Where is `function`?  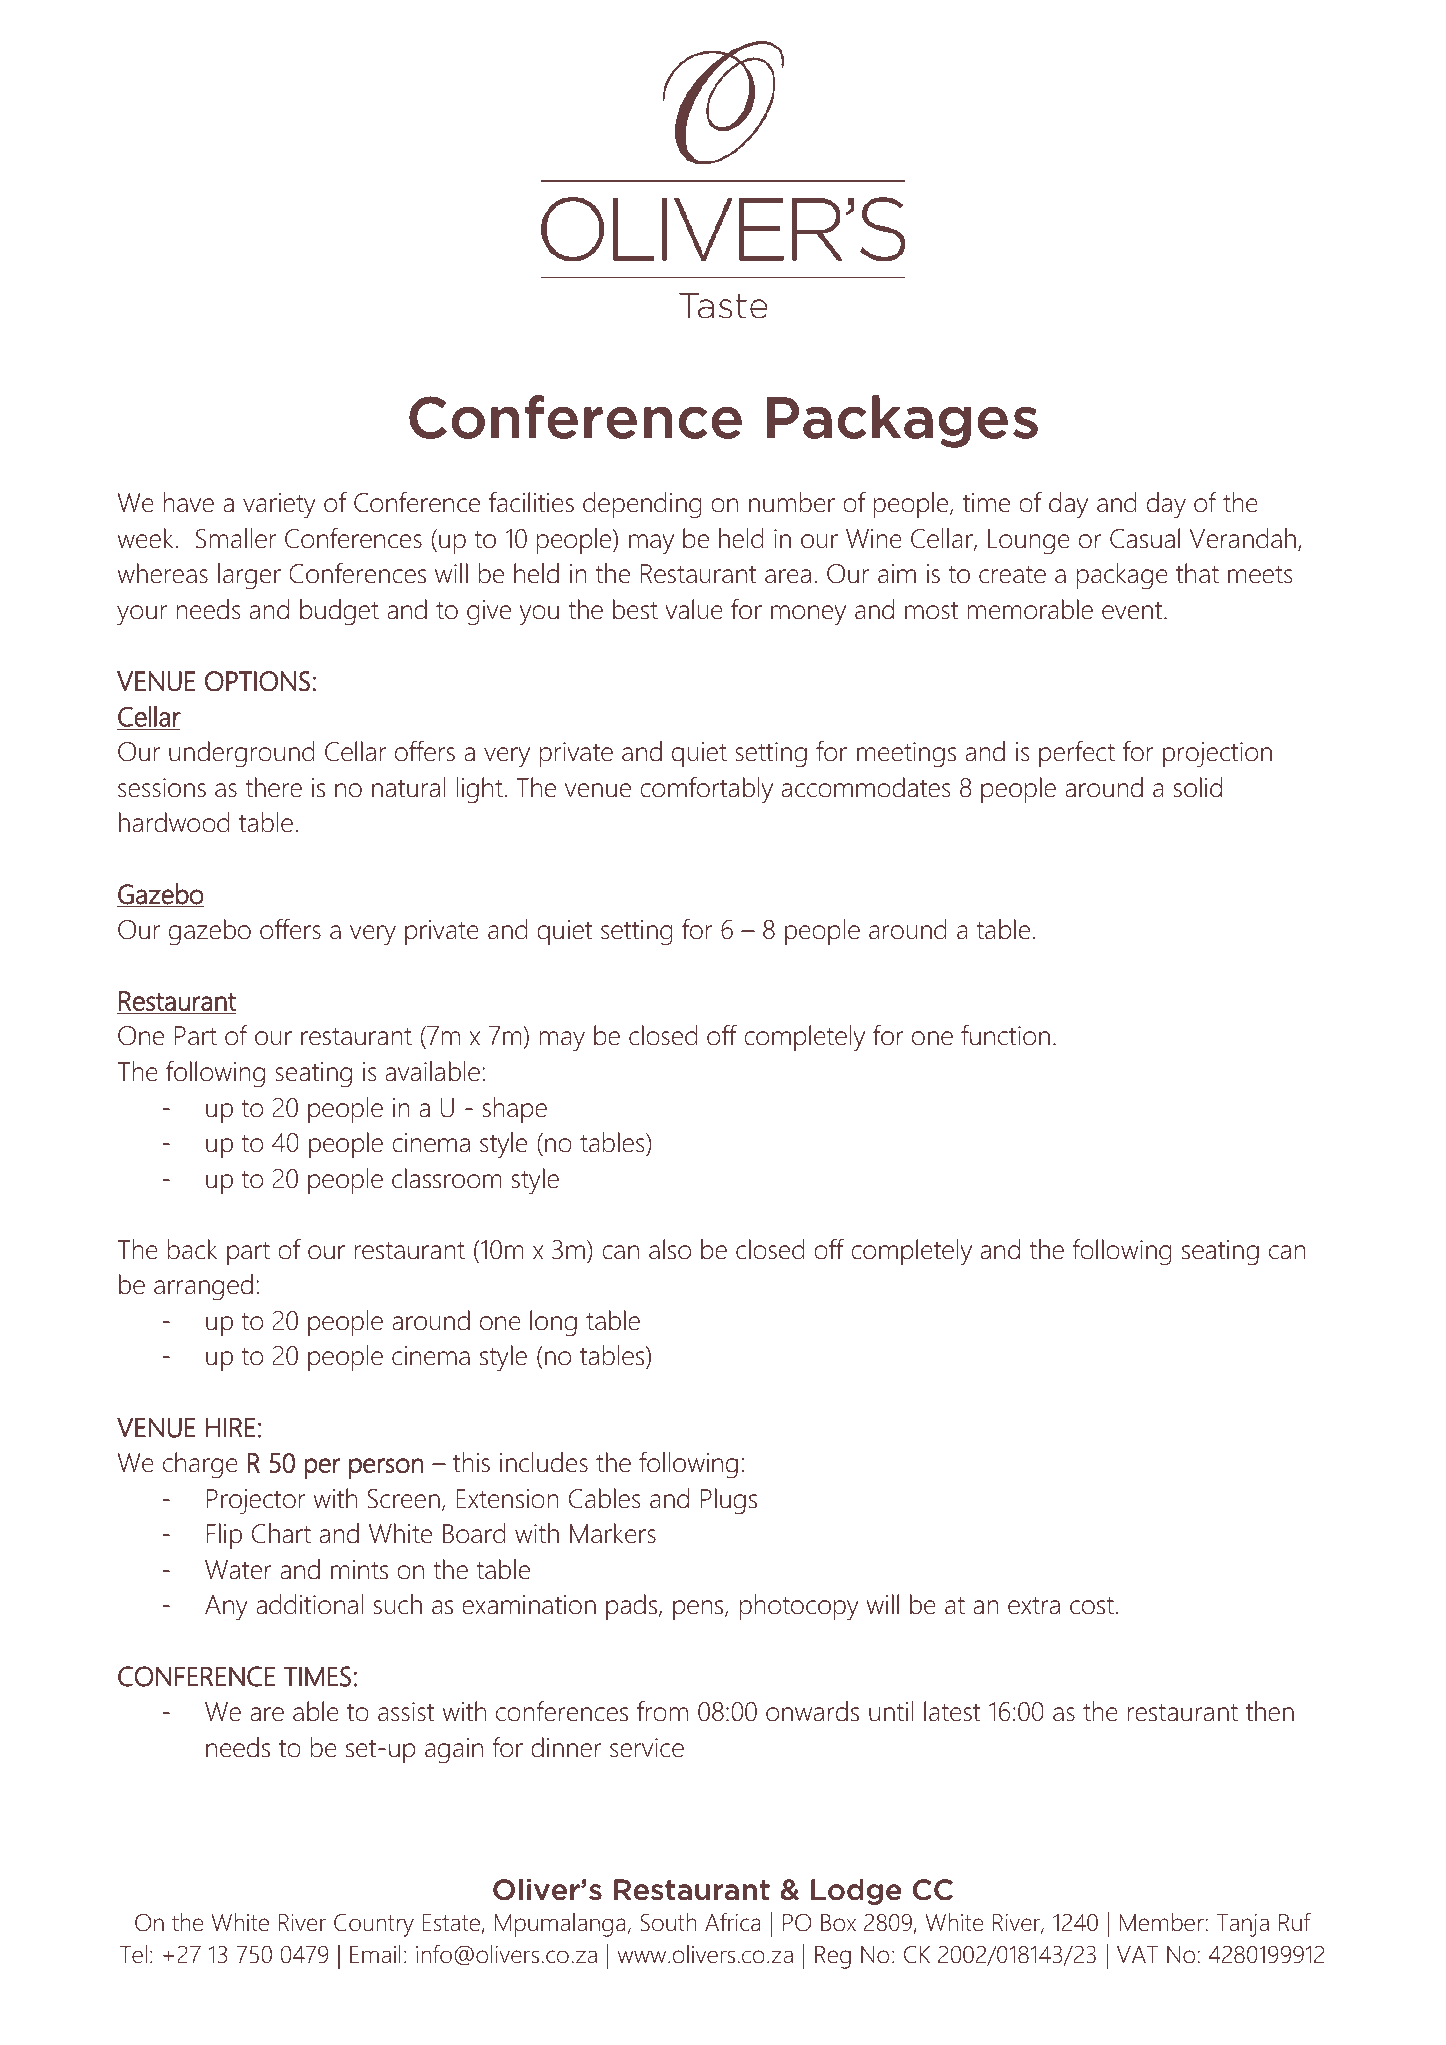 function is located at coordinates (1005, 1035).
